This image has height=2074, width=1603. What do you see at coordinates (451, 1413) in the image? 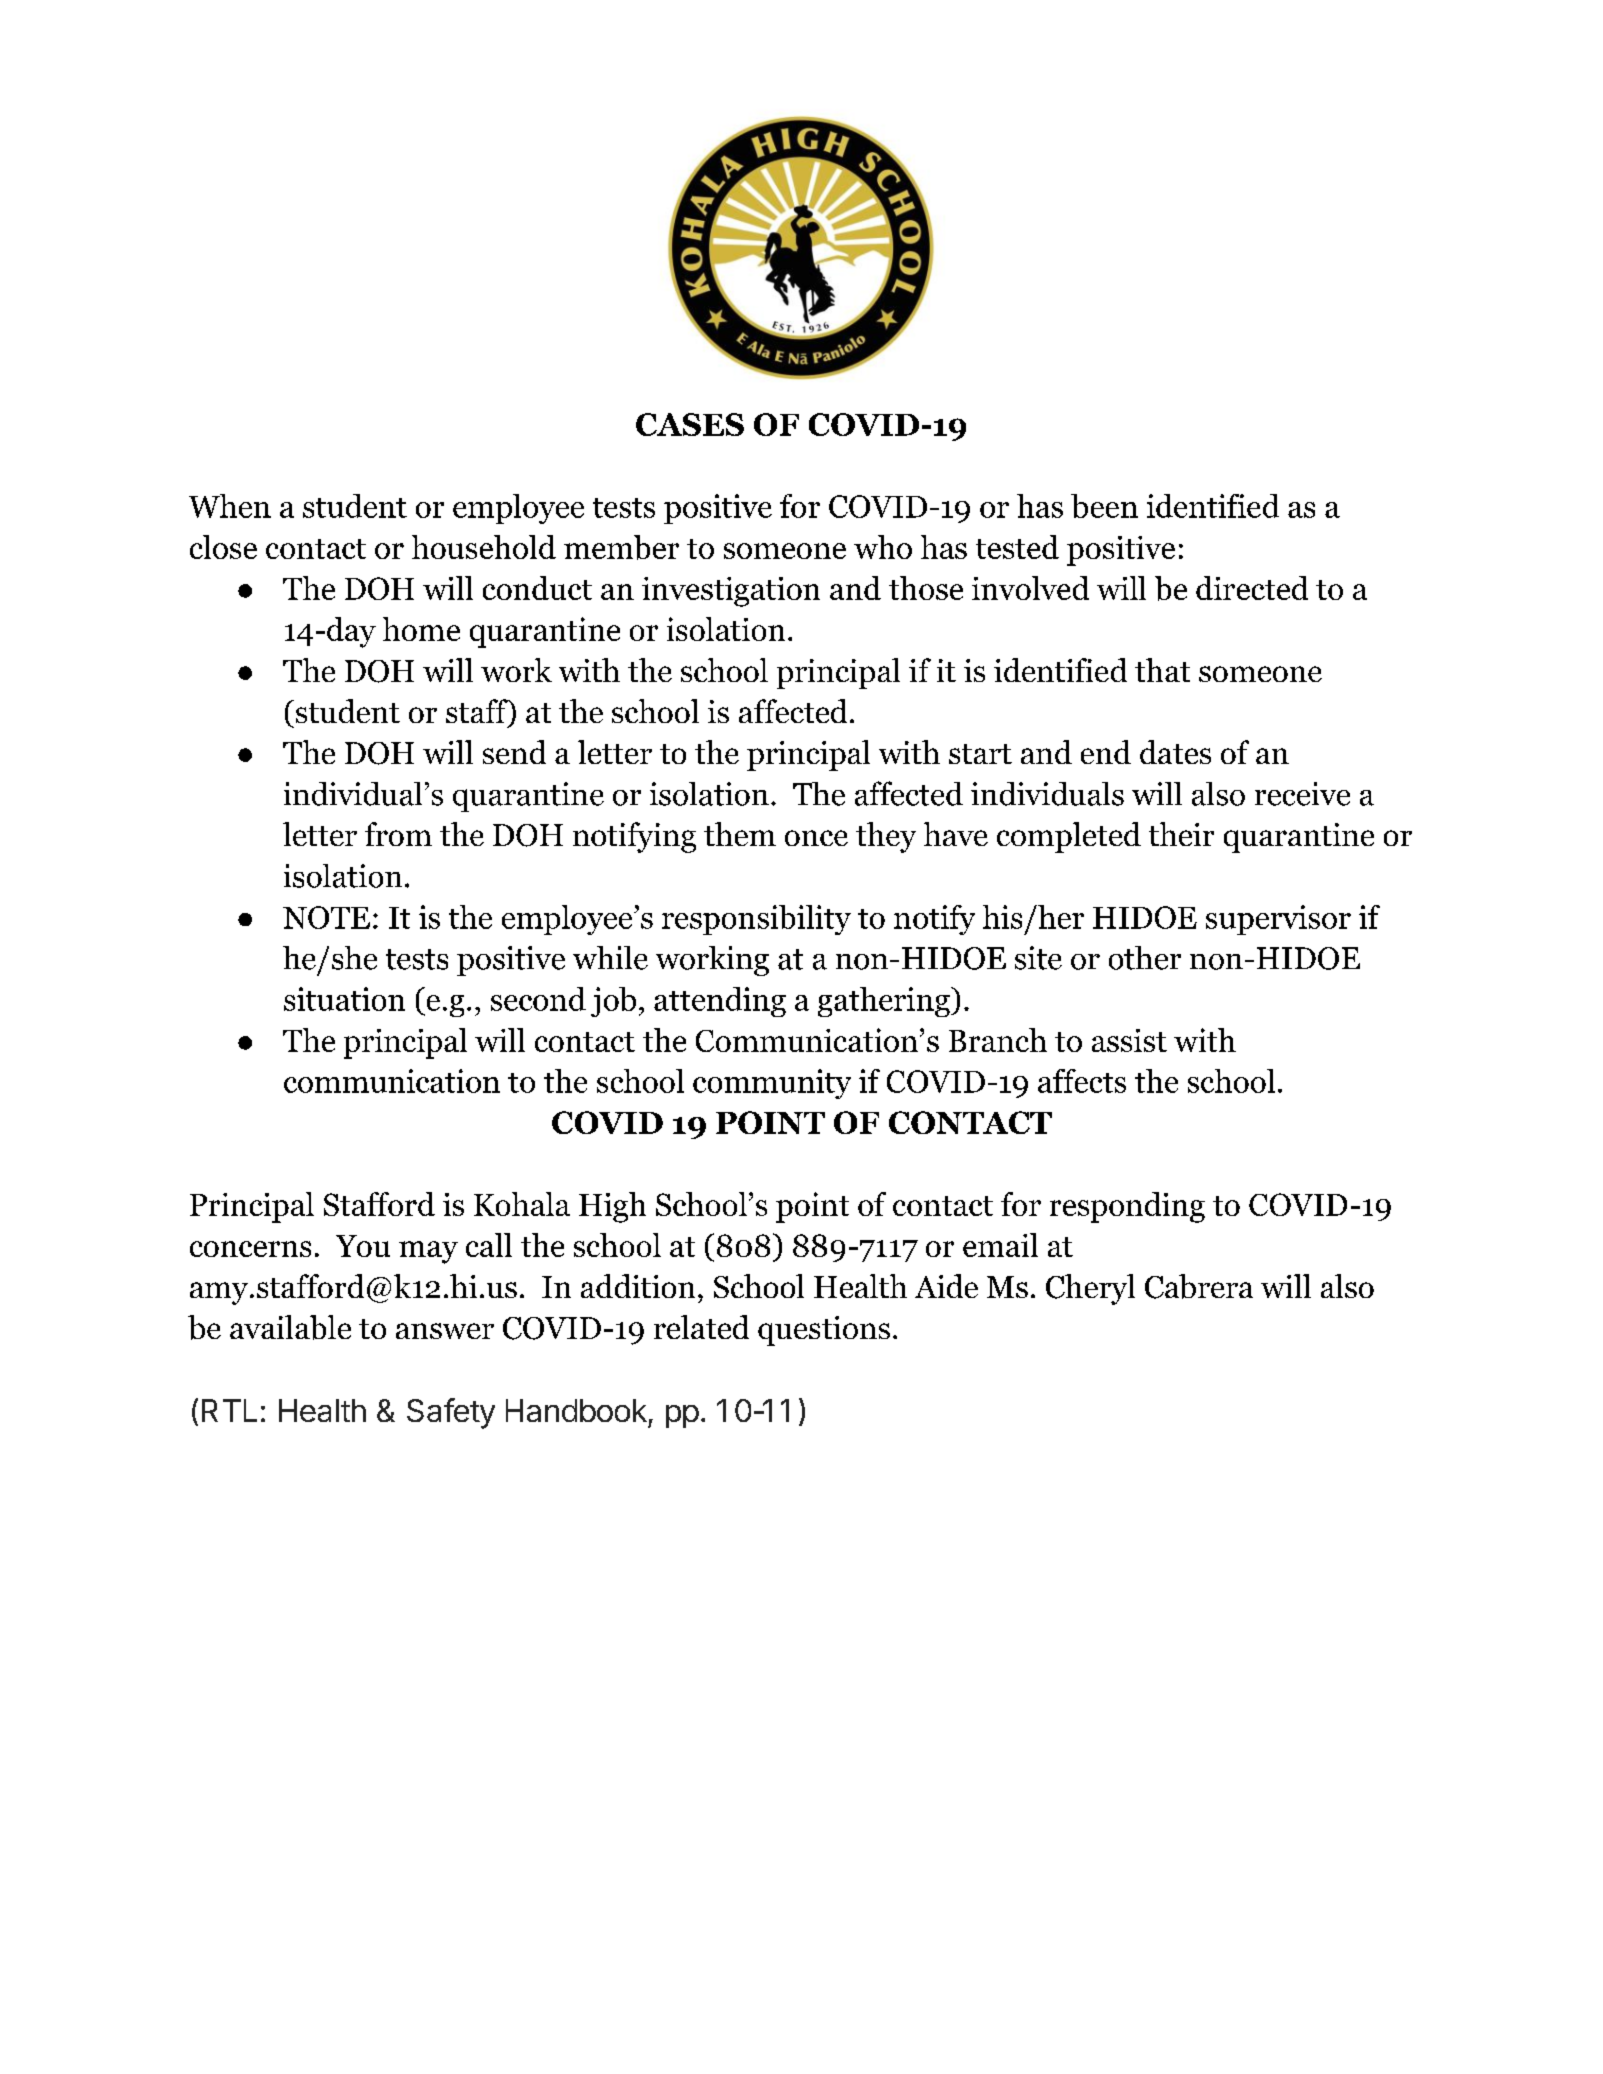
I see `Safety` at bounding box center [451, 1413].
